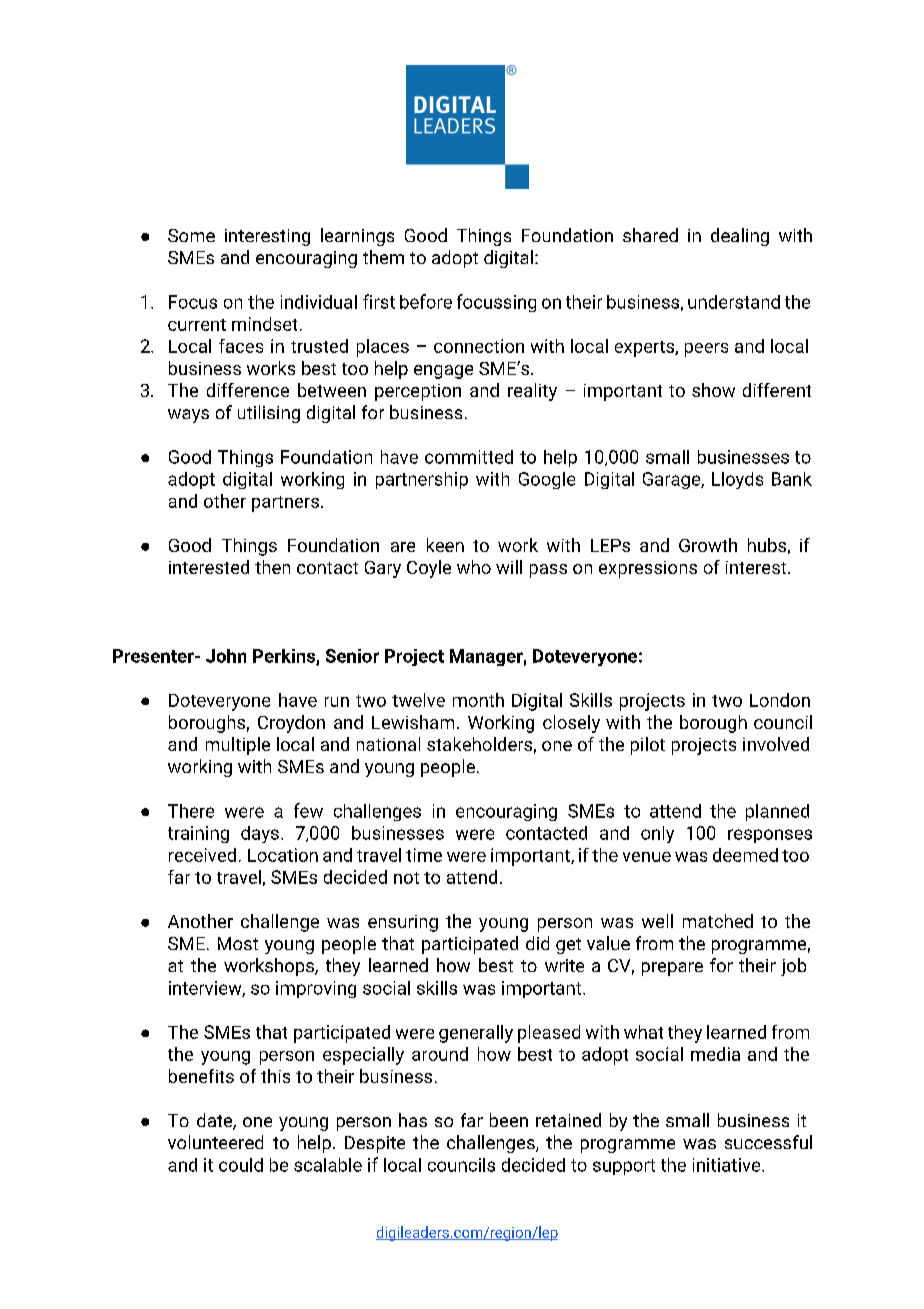 This screenshot has height=1309, width=924. I want to click on did, so click(537, 943).
